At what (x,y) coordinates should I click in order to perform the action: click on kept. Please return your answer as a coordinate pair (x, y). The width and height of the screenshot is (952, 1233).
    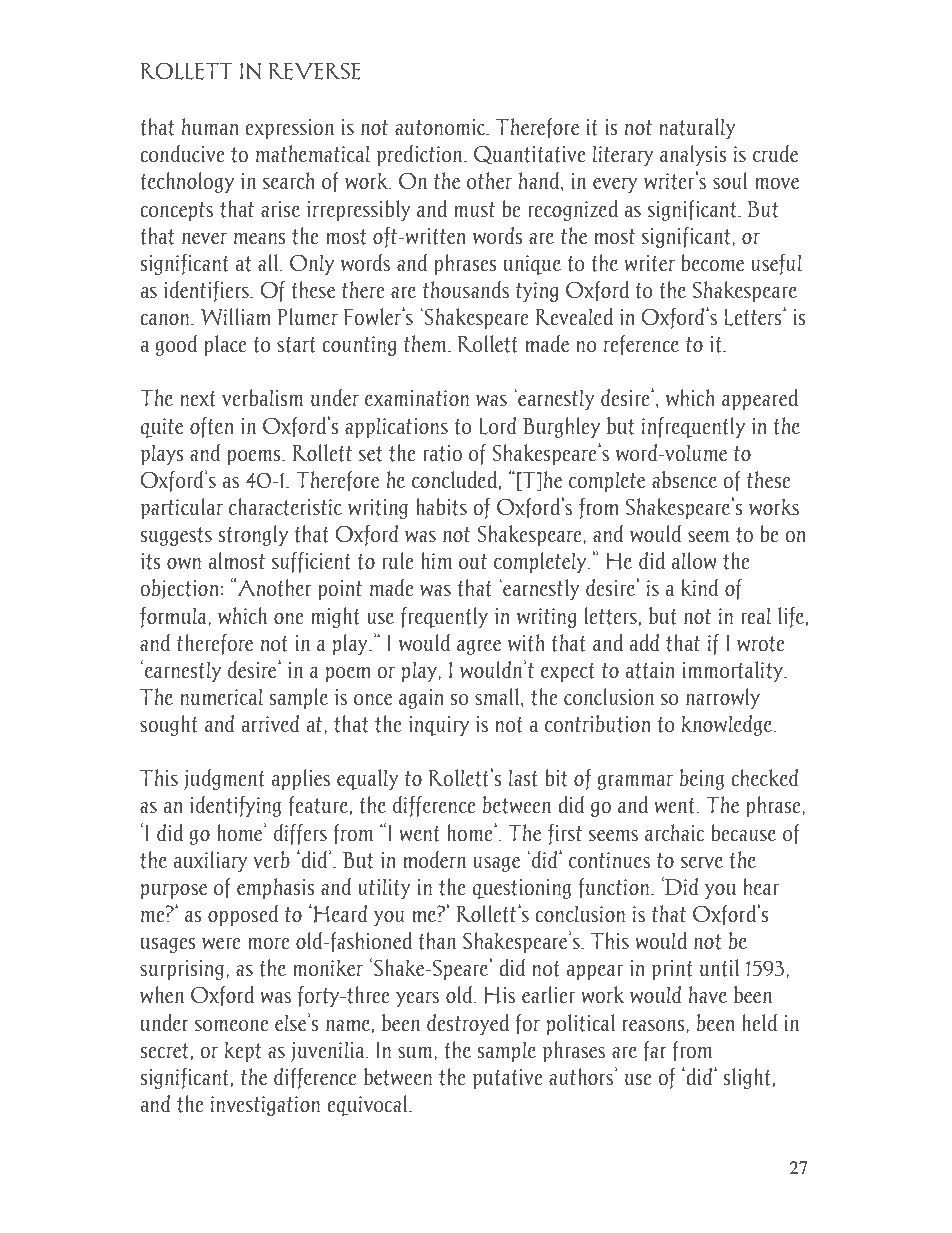
    Looking at the image, I should click on (243, 1051).
